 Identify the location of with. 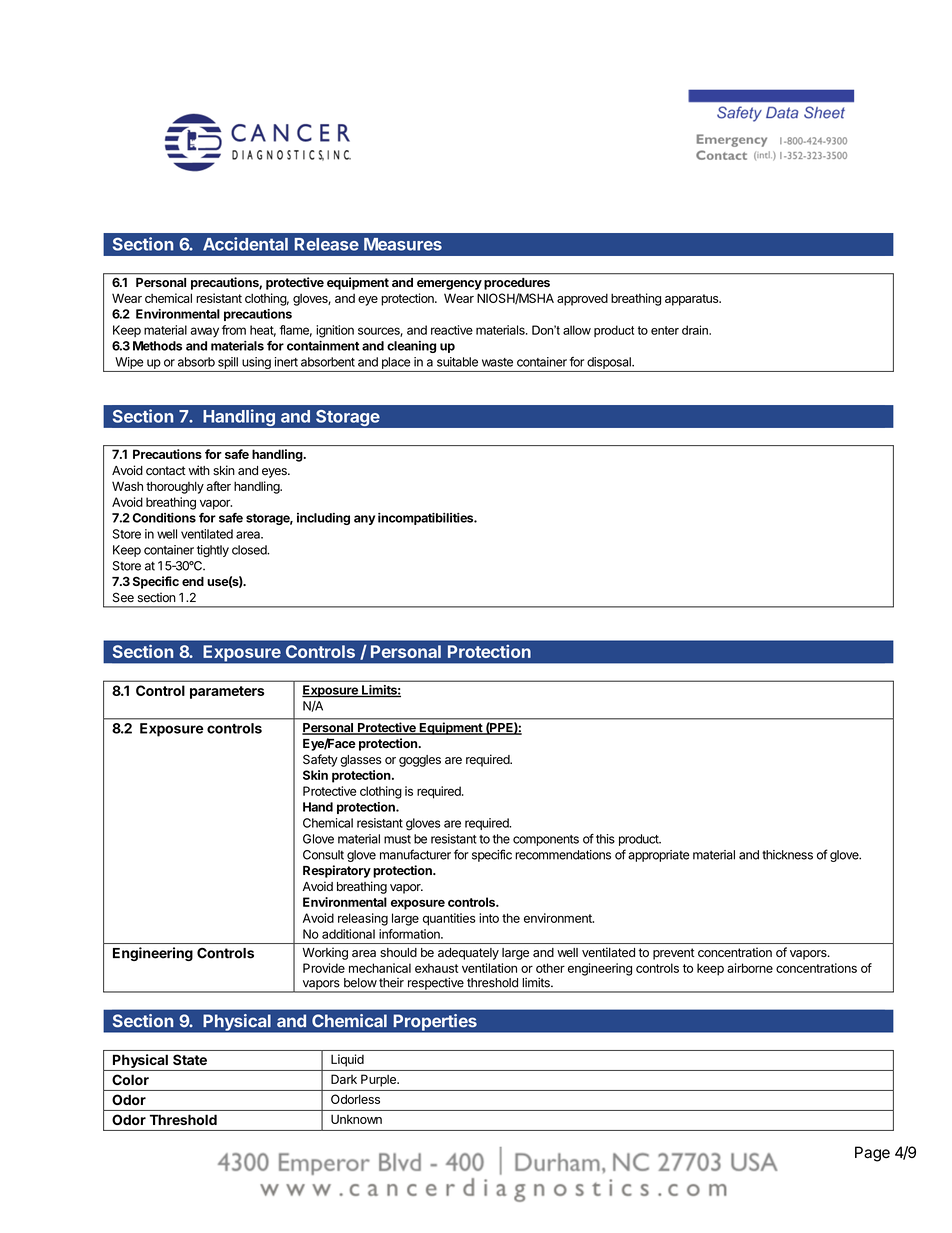
(199, 470).
